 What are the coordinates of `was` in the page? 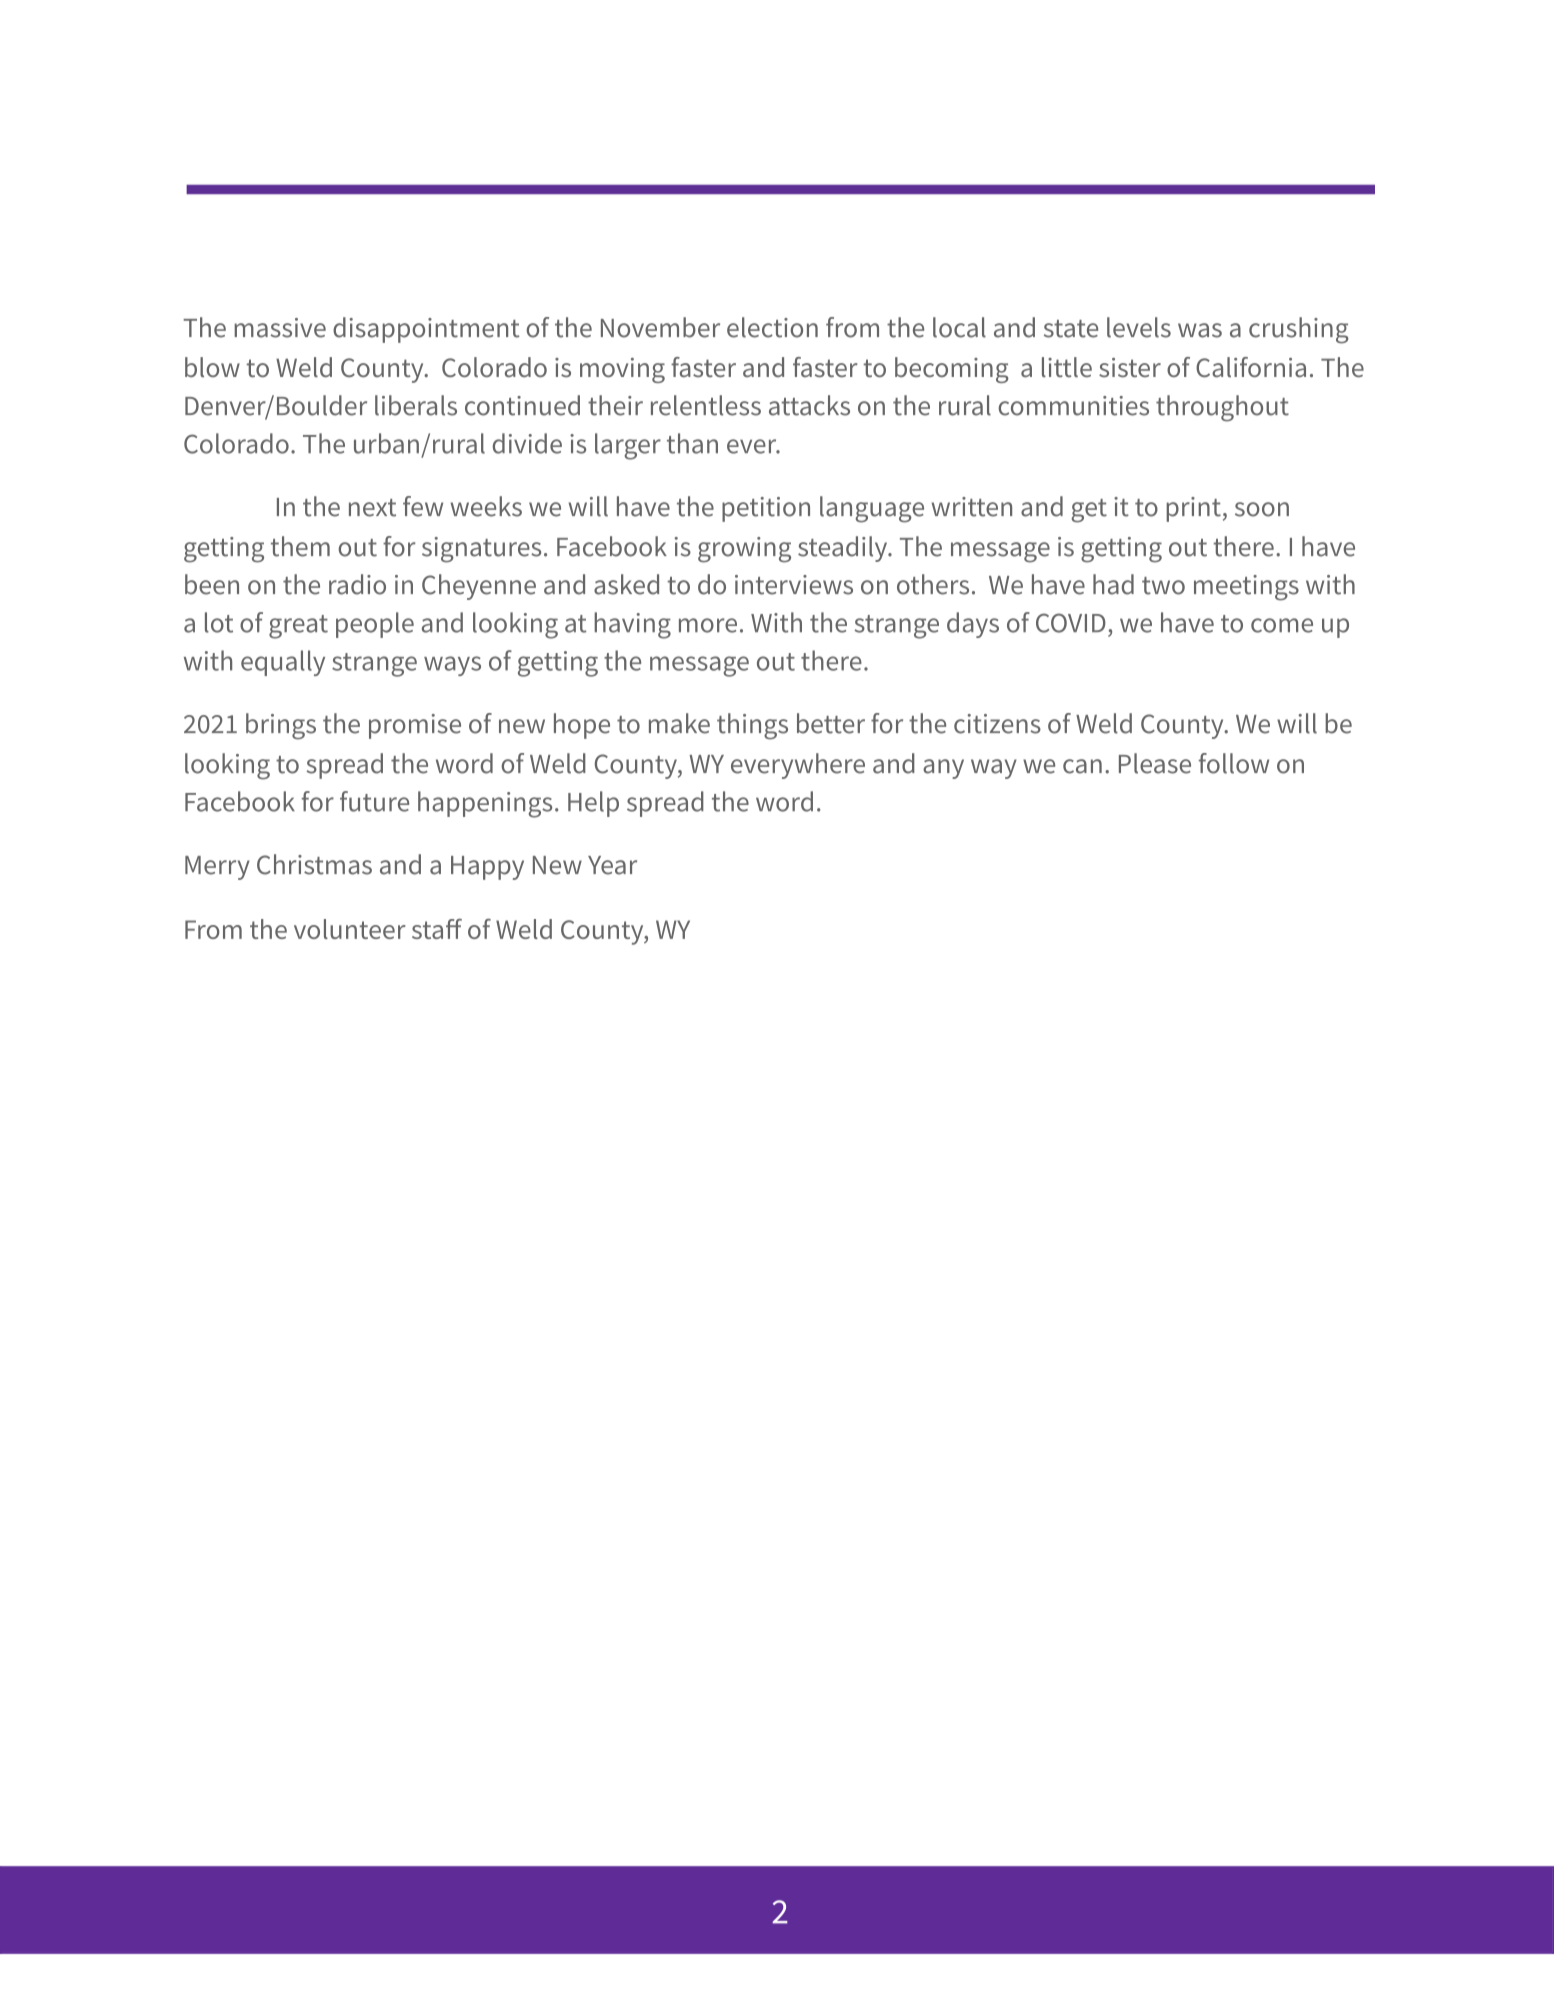 It's located at (1200, 330).
